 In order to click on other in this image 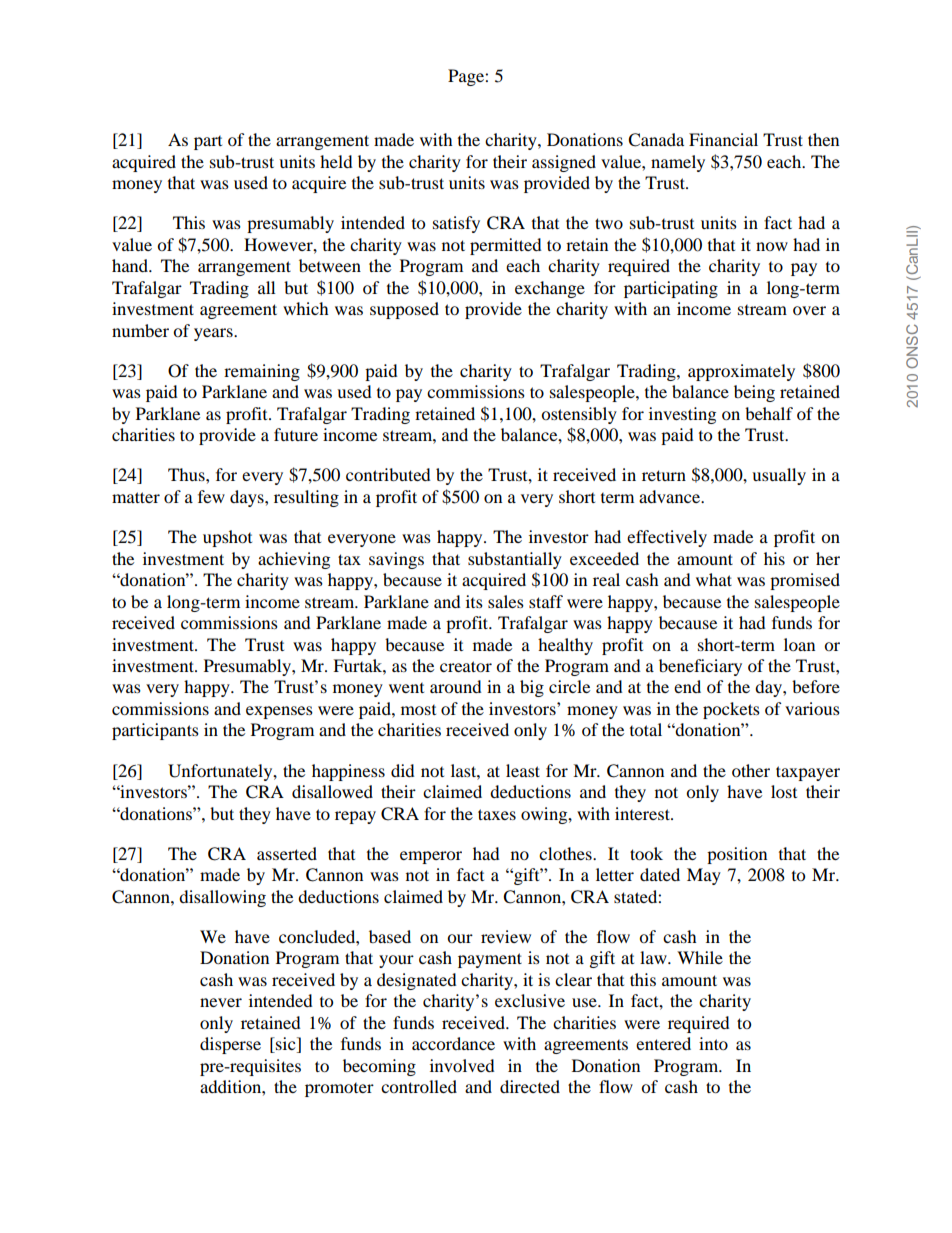, I will do `click(751, 770)`.
